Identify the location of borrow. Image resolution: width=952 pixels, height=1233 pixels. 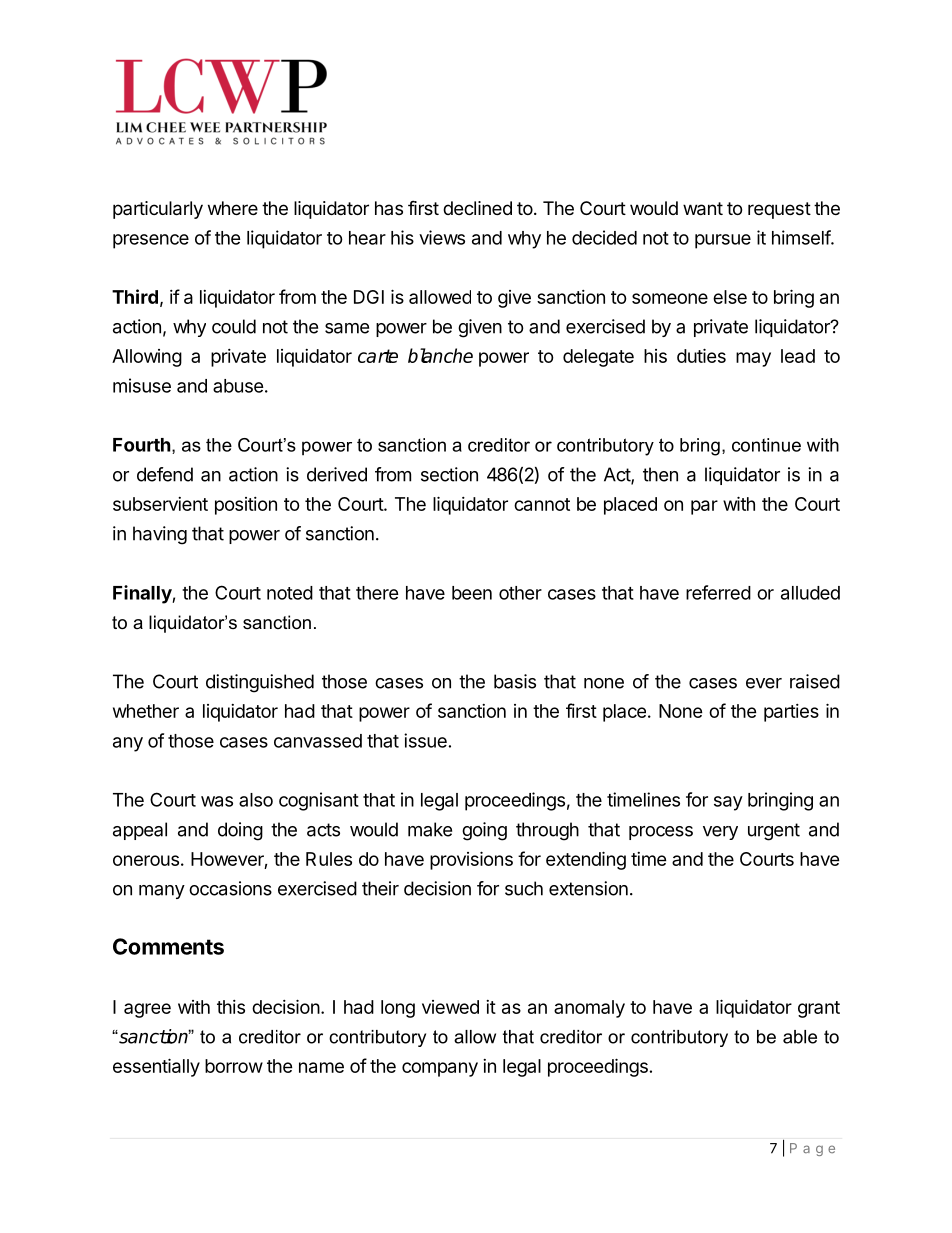
(234, 1066).
